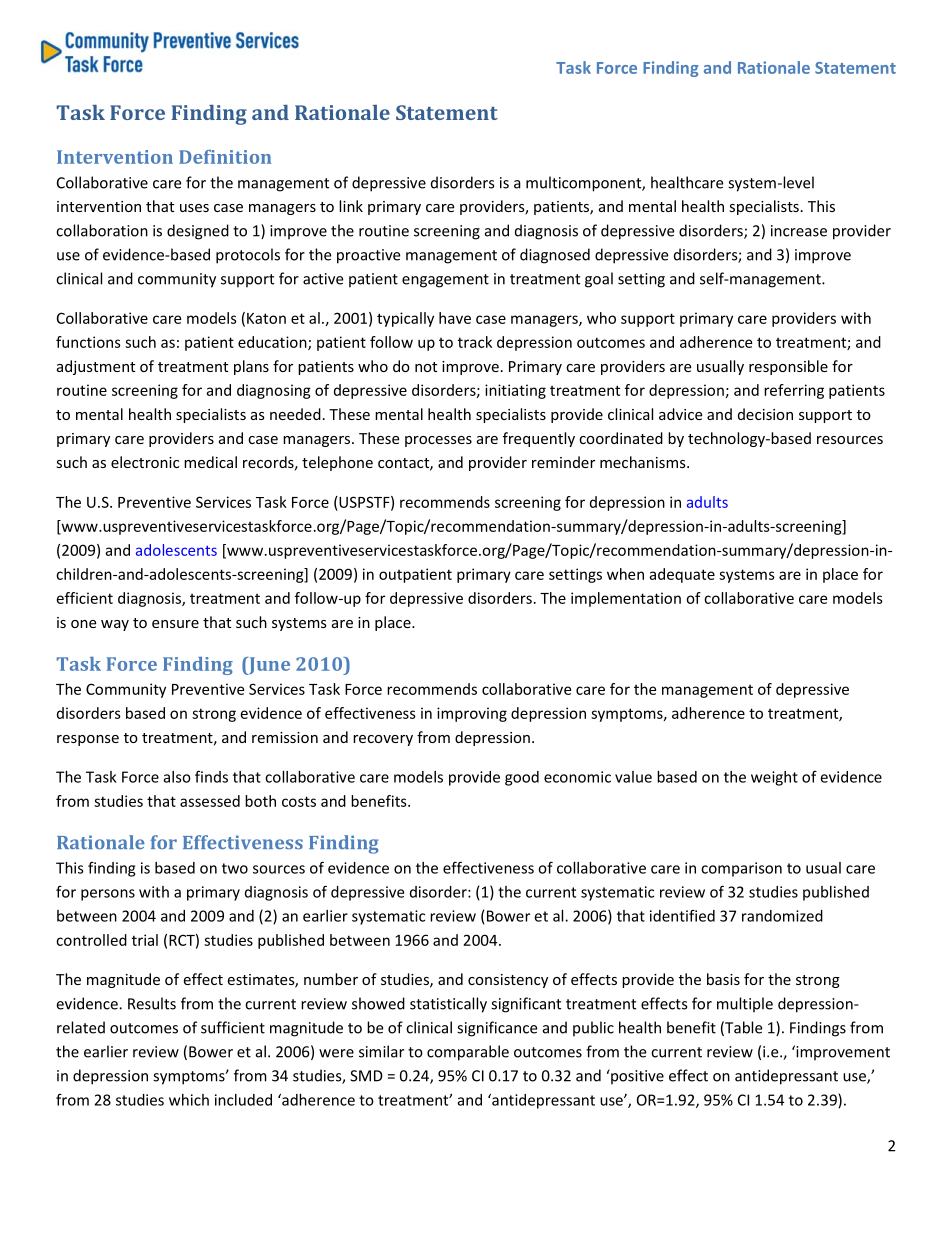 The image size is (952, 1233). What do you see at coordinates (189, 1100) in the image?
I see `which` at bounding box center [189, 1100].
